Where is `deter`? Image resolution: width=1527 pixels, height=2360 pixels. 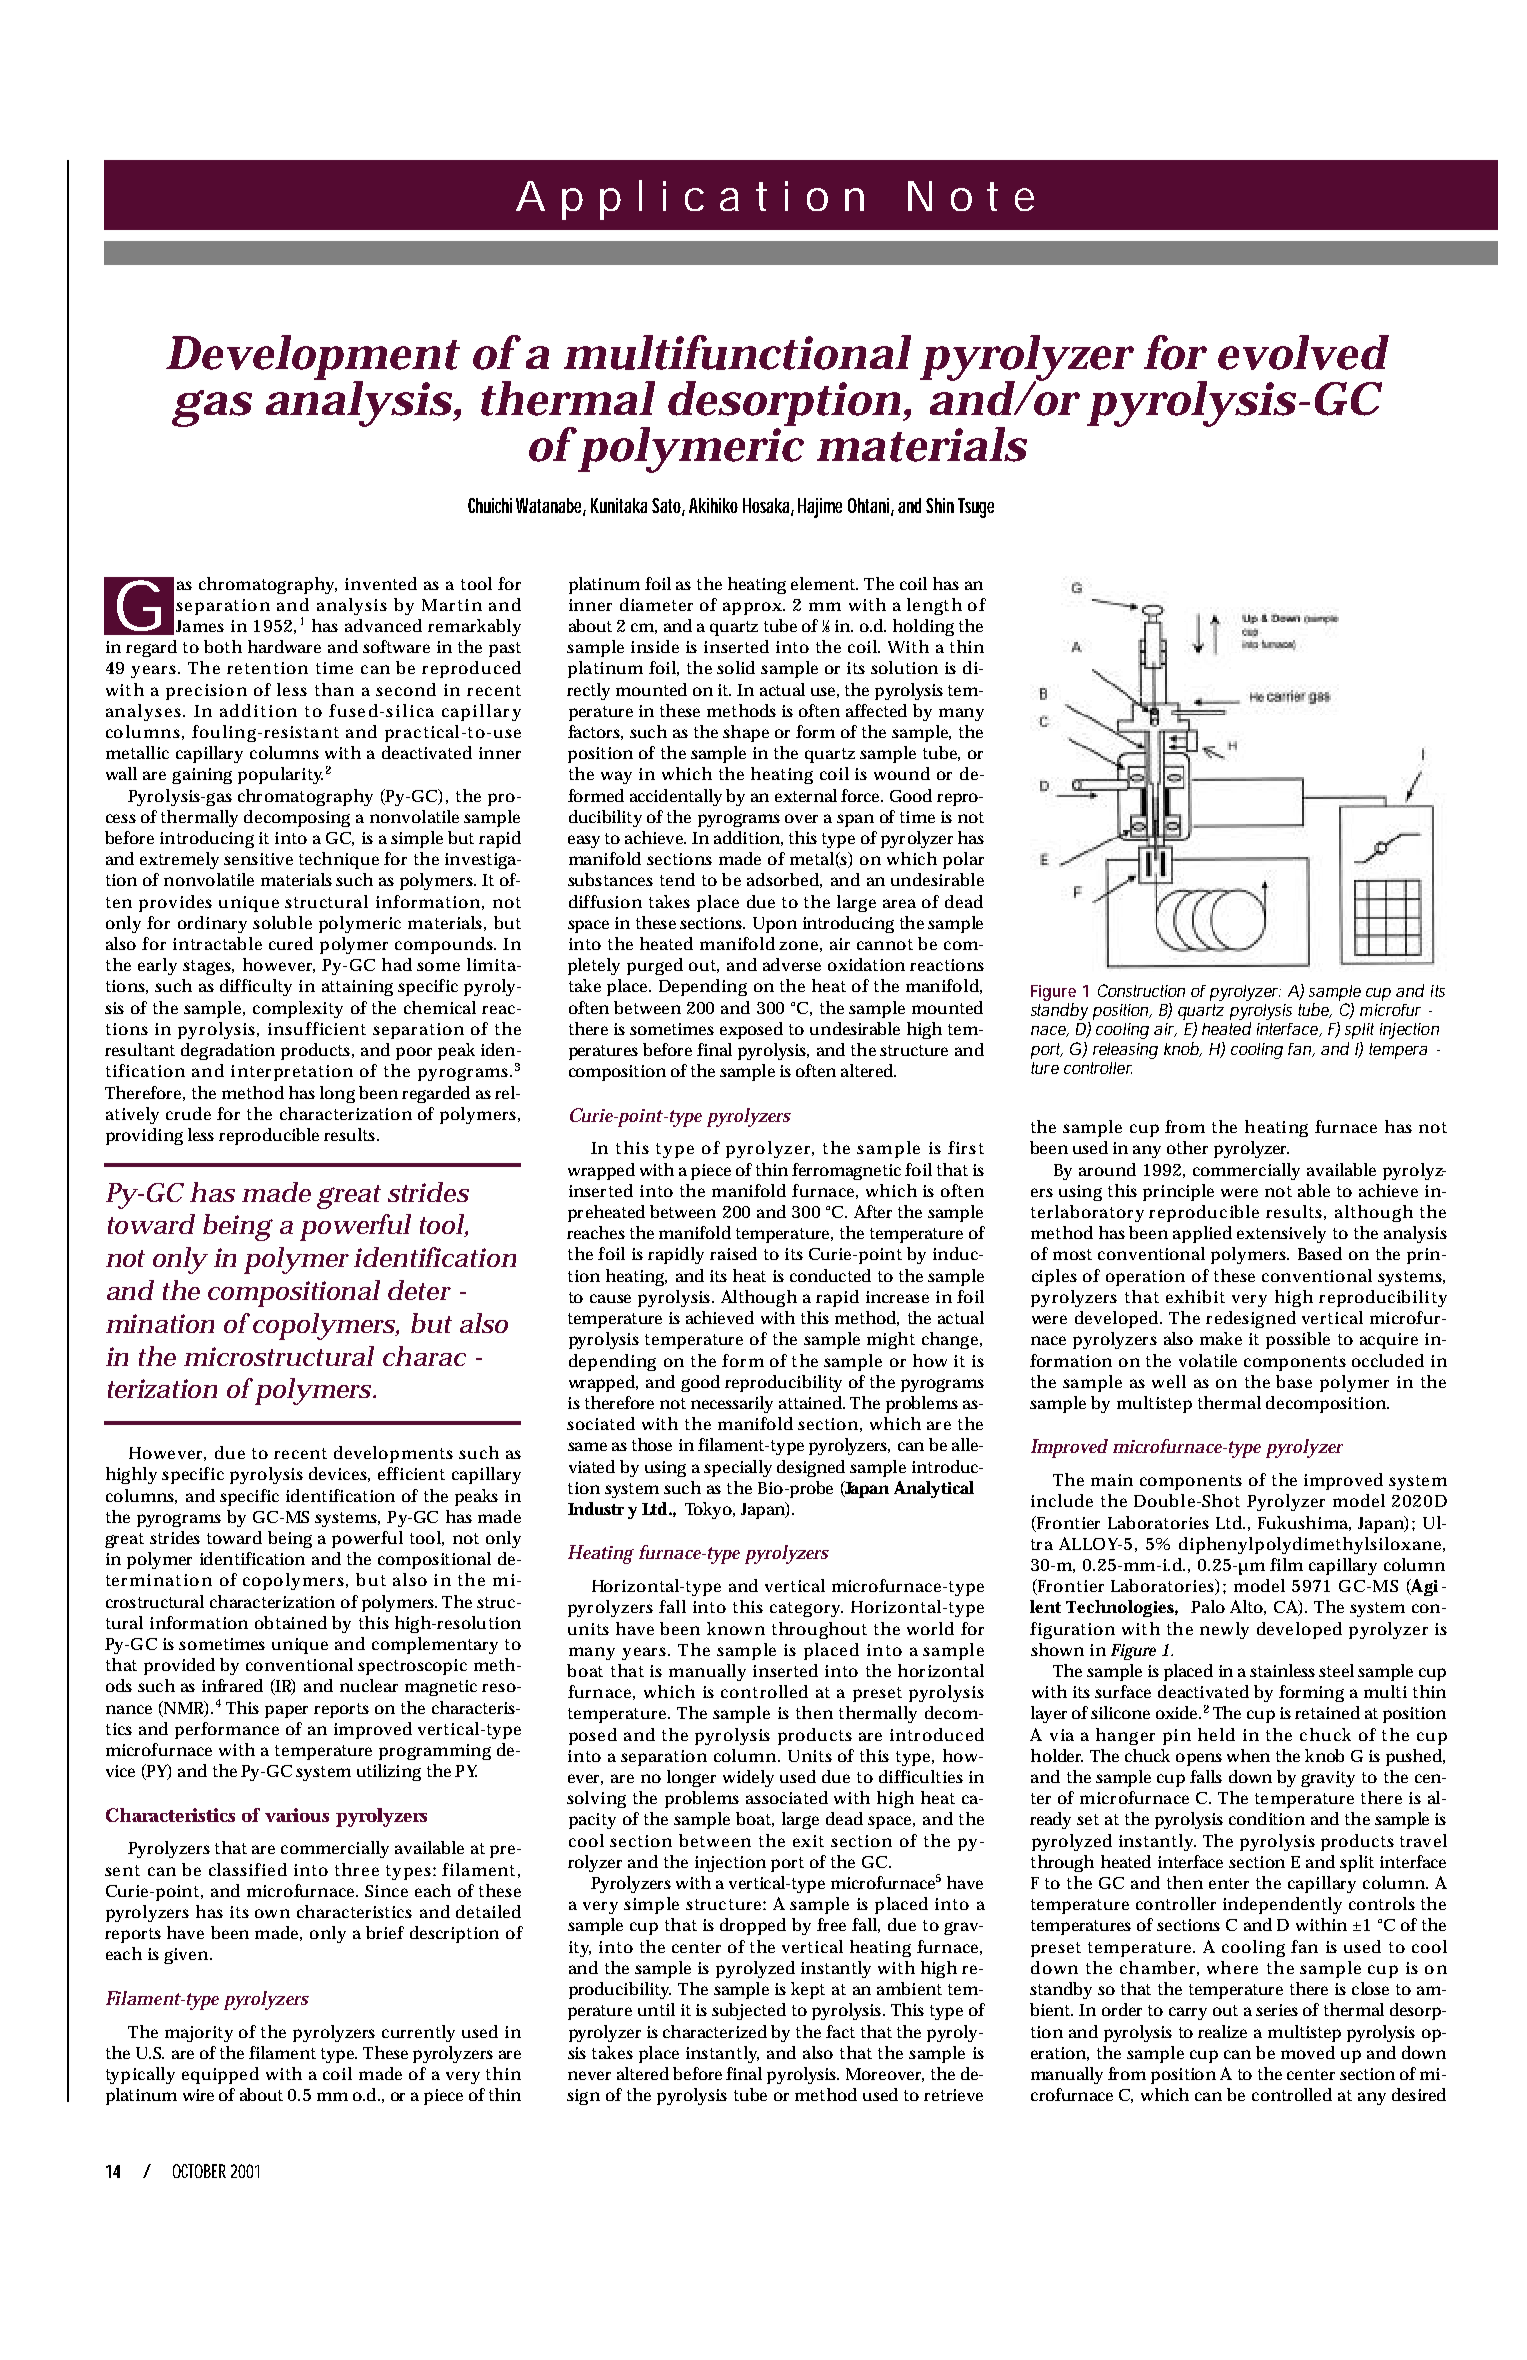 deter is located at coordinates (419, 1290).
